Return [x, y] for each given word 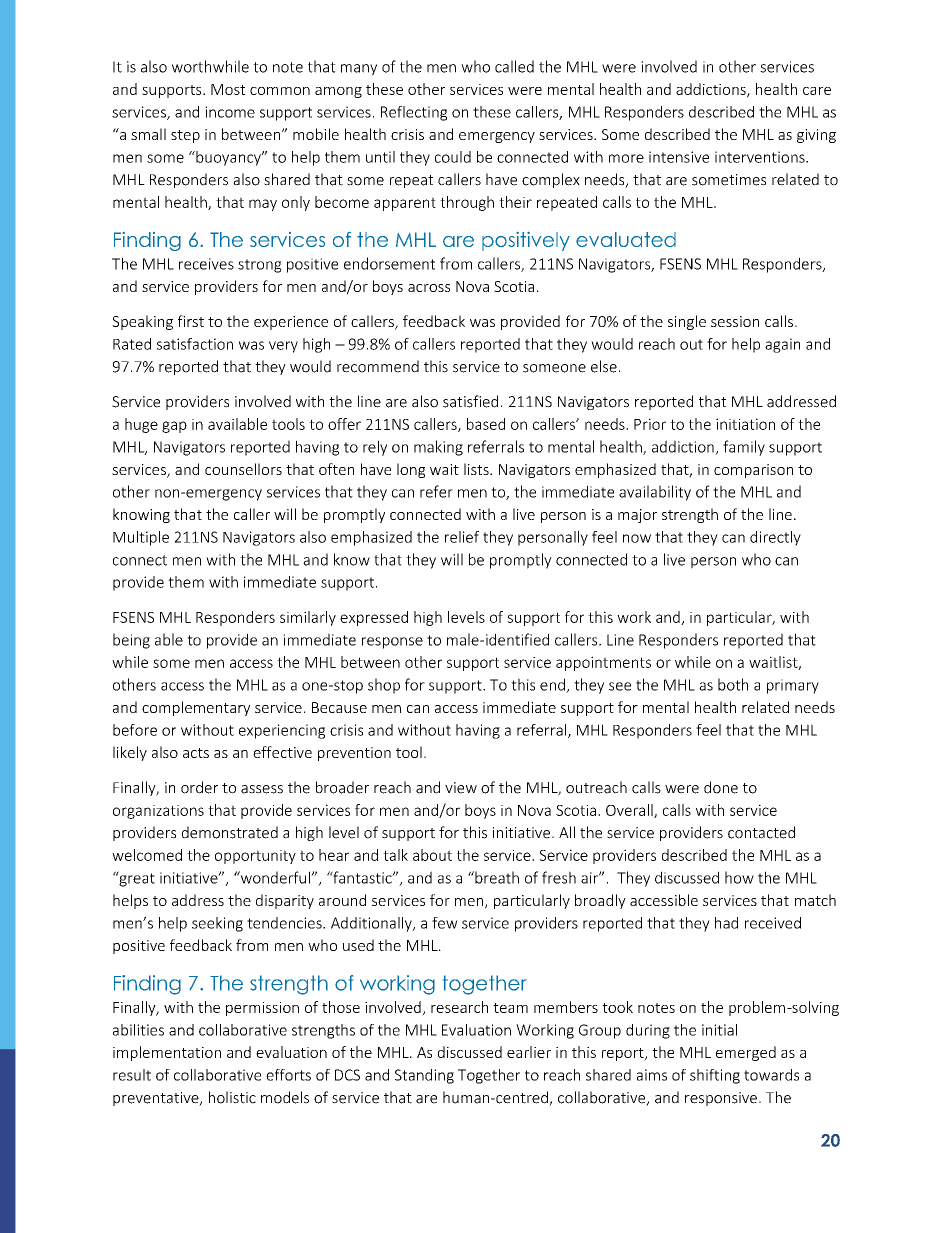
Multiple [141, 538]
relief [462, 537]
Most [228, 89]
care [817, 91]
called [514, 66]
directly [775, 538]
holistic [232, 1097]
